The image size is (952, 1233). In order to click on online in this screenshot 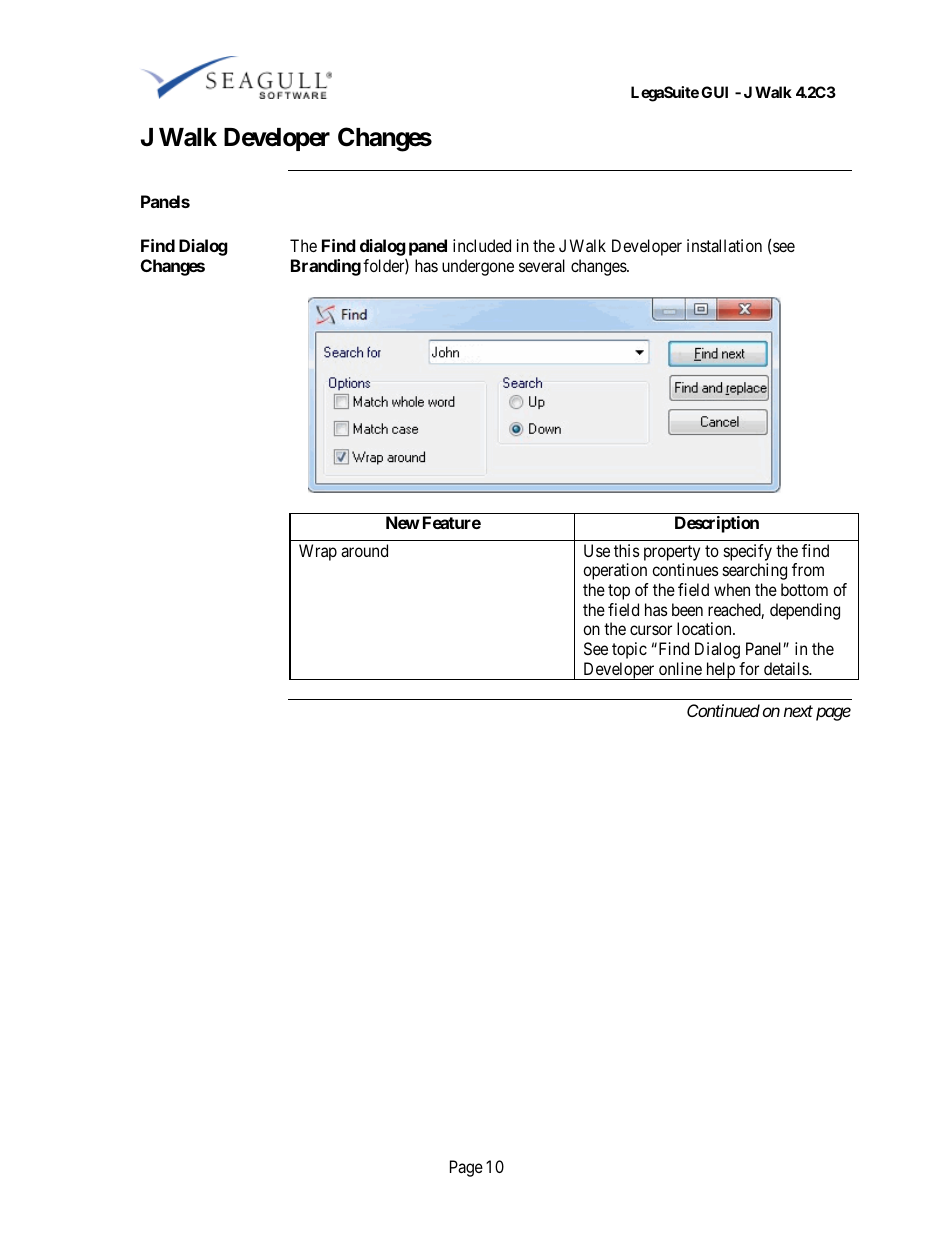, I will do `click(680, 668)`.
